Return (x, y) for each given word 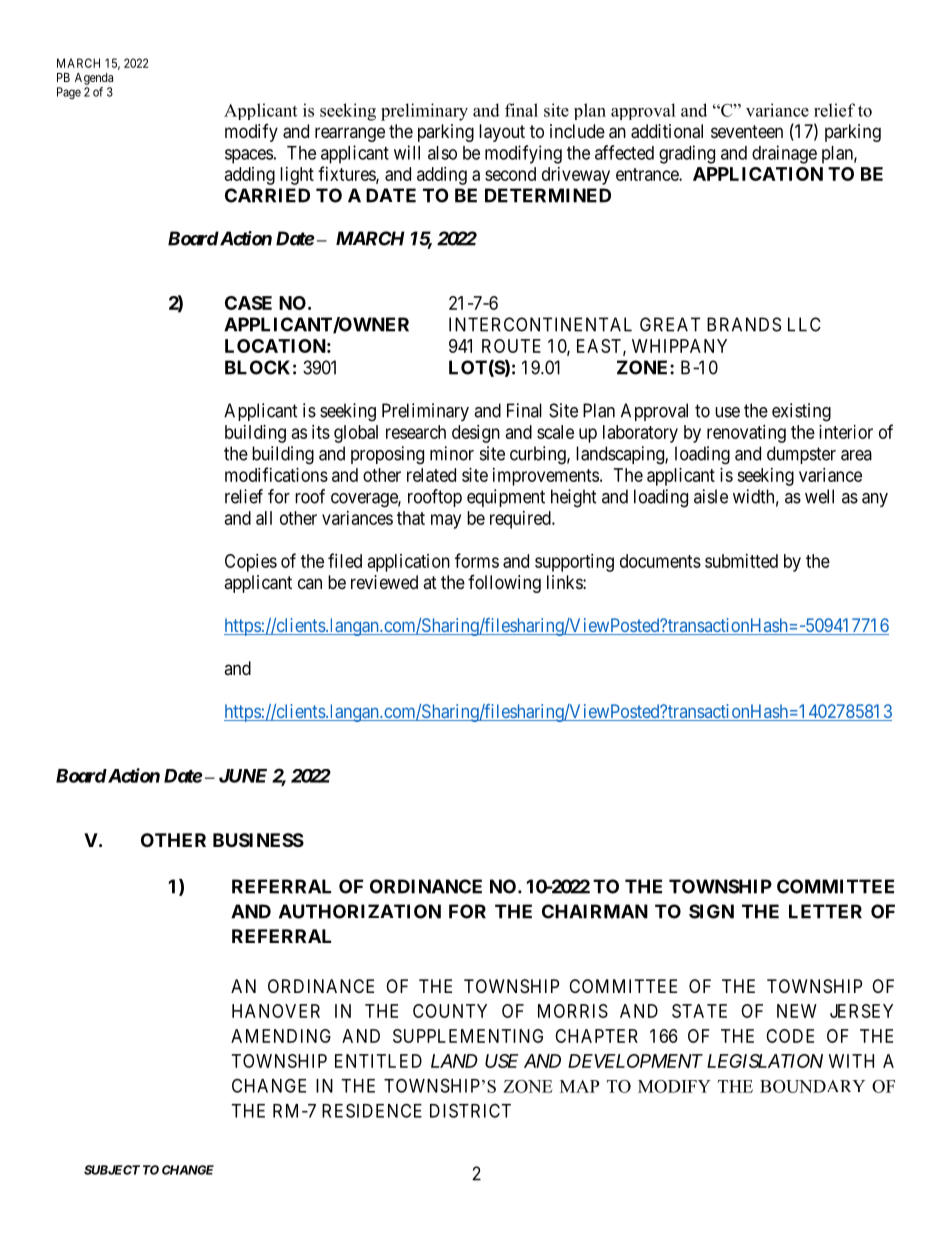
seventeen (747, 131)
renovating (746, 434)
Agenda (94, 79)
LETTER (825, 911)
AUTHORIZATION (360, 911)
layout (502, 133)
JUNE (243, 776)
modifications (276, 474)
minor (452, 453)
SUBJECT (112, 1170)
